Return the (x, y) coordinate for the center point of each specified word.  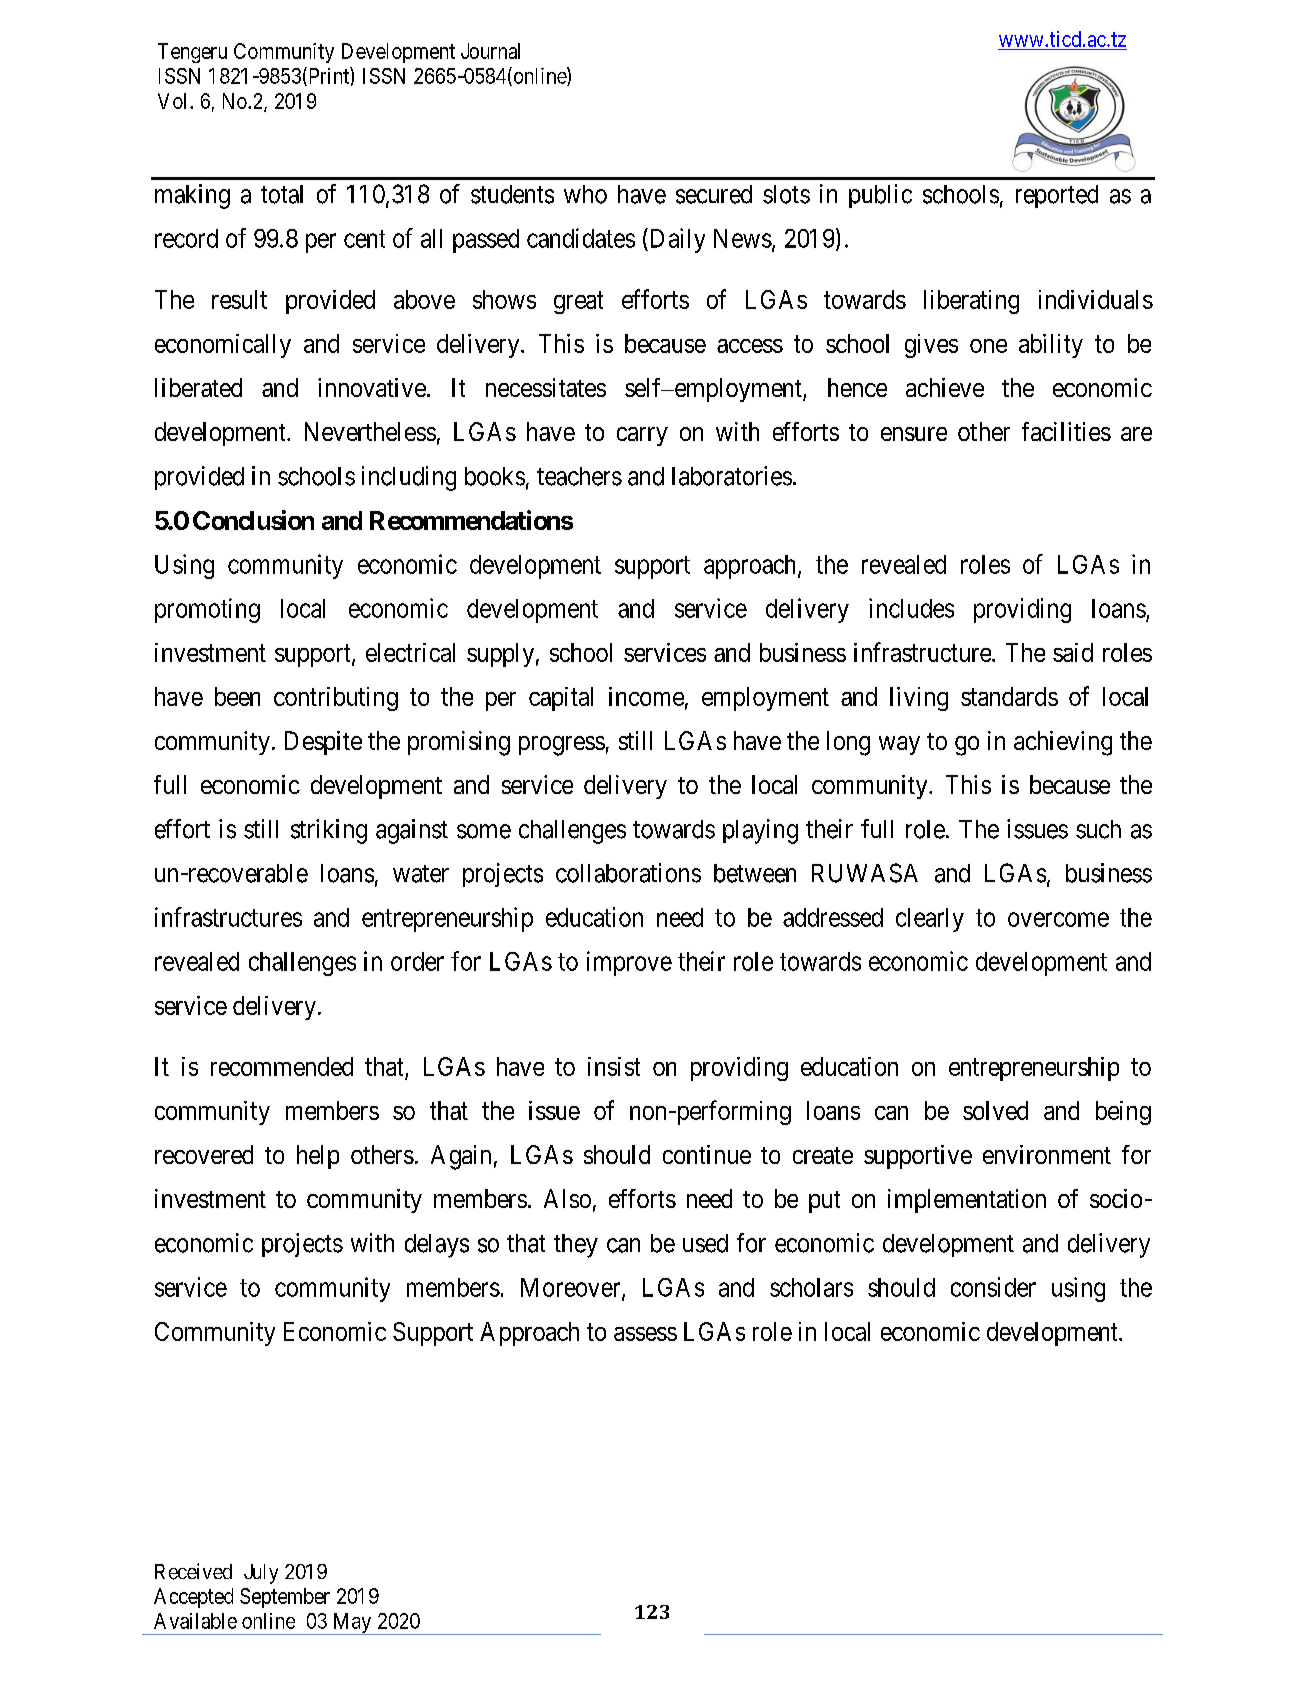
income (646, 696)
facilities (1066, 431)
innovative (372, 387)
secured (714, 194)
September (285, 1598)
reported (1057, 196)
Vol (174, 101)
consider (993, 1287)
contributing (336, 699)
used (705, 1243)
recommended (282, 1066)
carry (642, 436)
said (1073, 652)
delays (437, 1246)
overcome (1058, 919)
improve (629, 963)
